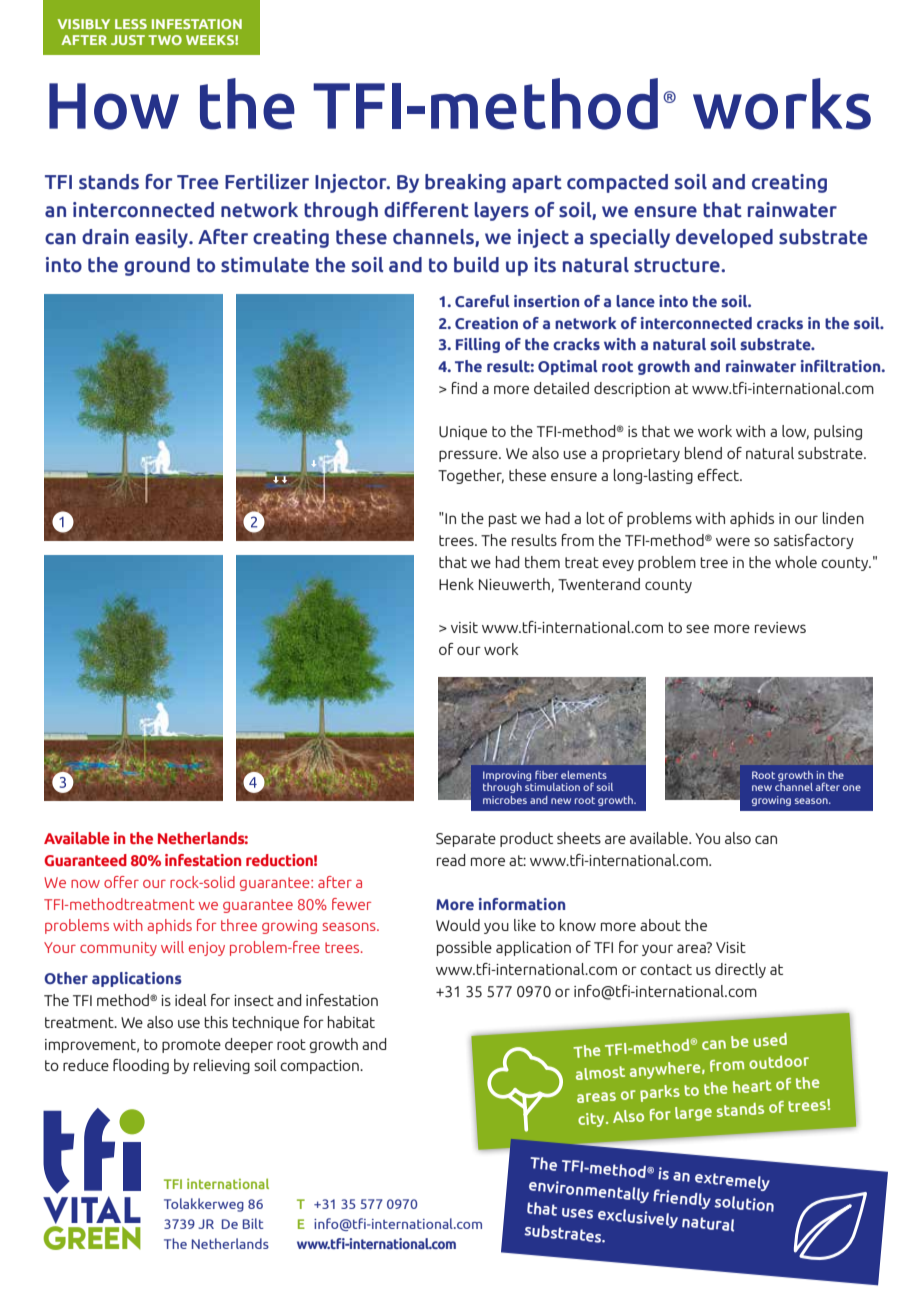 The width and height of the screenshot is (924, 1308). What do you see at coordinates (617, 183) in the screenshot?
I see `compacted` at bounding box center [617, 183].
